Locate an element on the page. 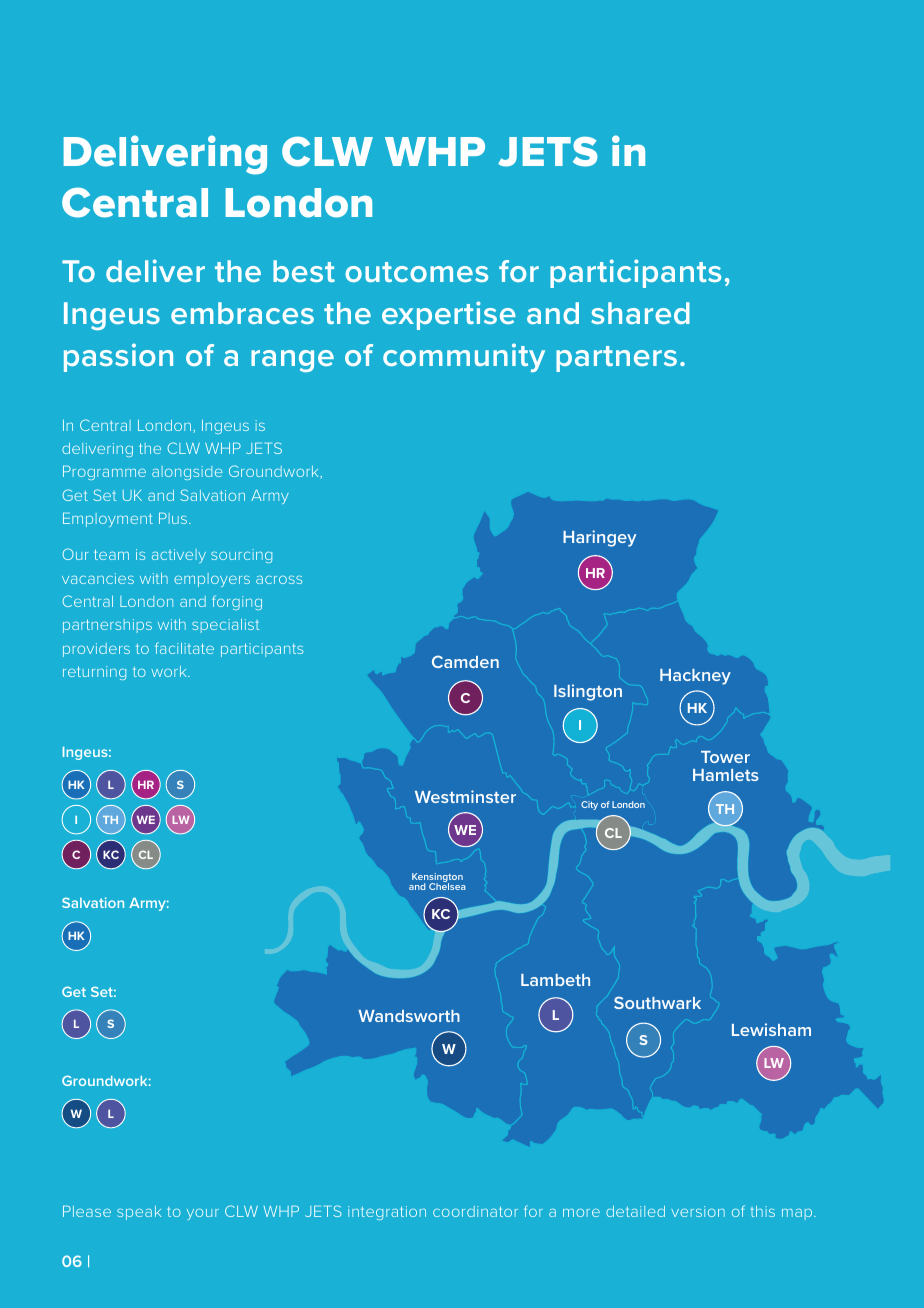  shared is located at coordinates (640, 313).
